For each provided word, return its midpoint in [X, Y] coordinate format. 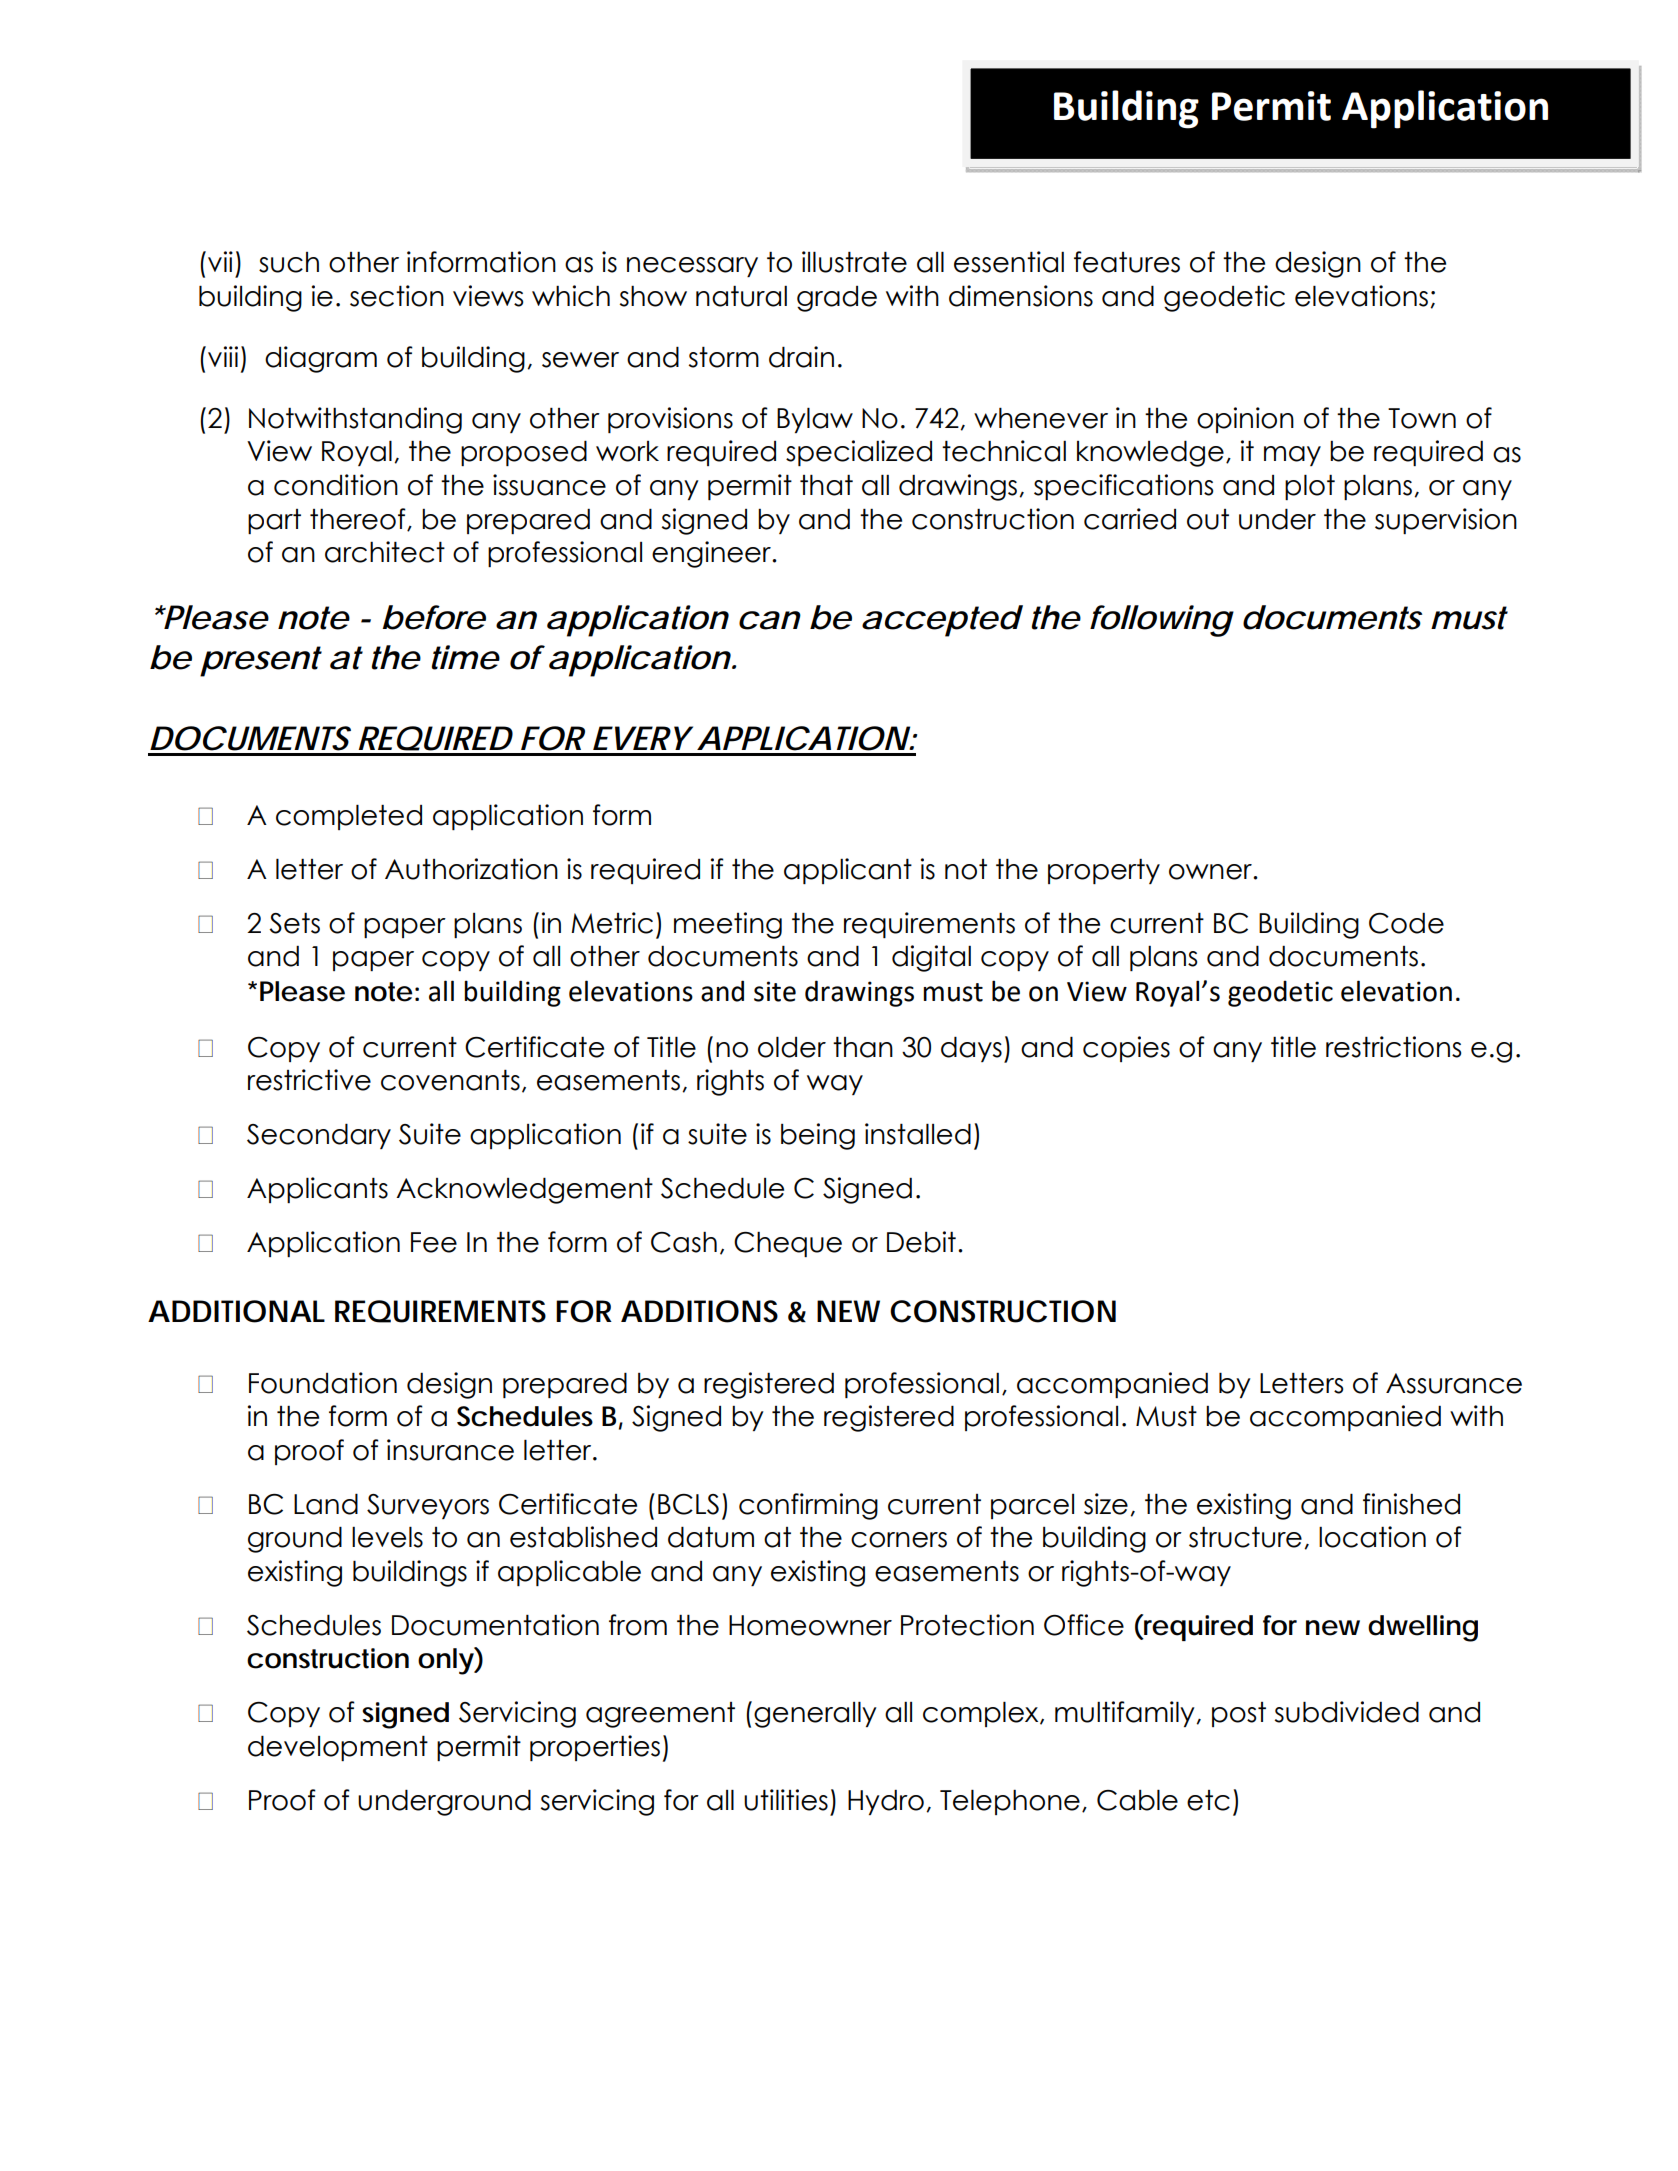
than [863, 1047]
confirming [808, 1506]
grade [837, 299]
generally [815, 1714]
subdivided [1347, 1712]
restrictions [1393, 1047]
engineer [712, 554]
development [338, 1748]
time [466, 657]
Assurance [1454, 1383]
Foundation [323, 1383]
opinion [1245, 420]
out [1208, 519]
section [397, 296]
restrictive [309, 1080]
